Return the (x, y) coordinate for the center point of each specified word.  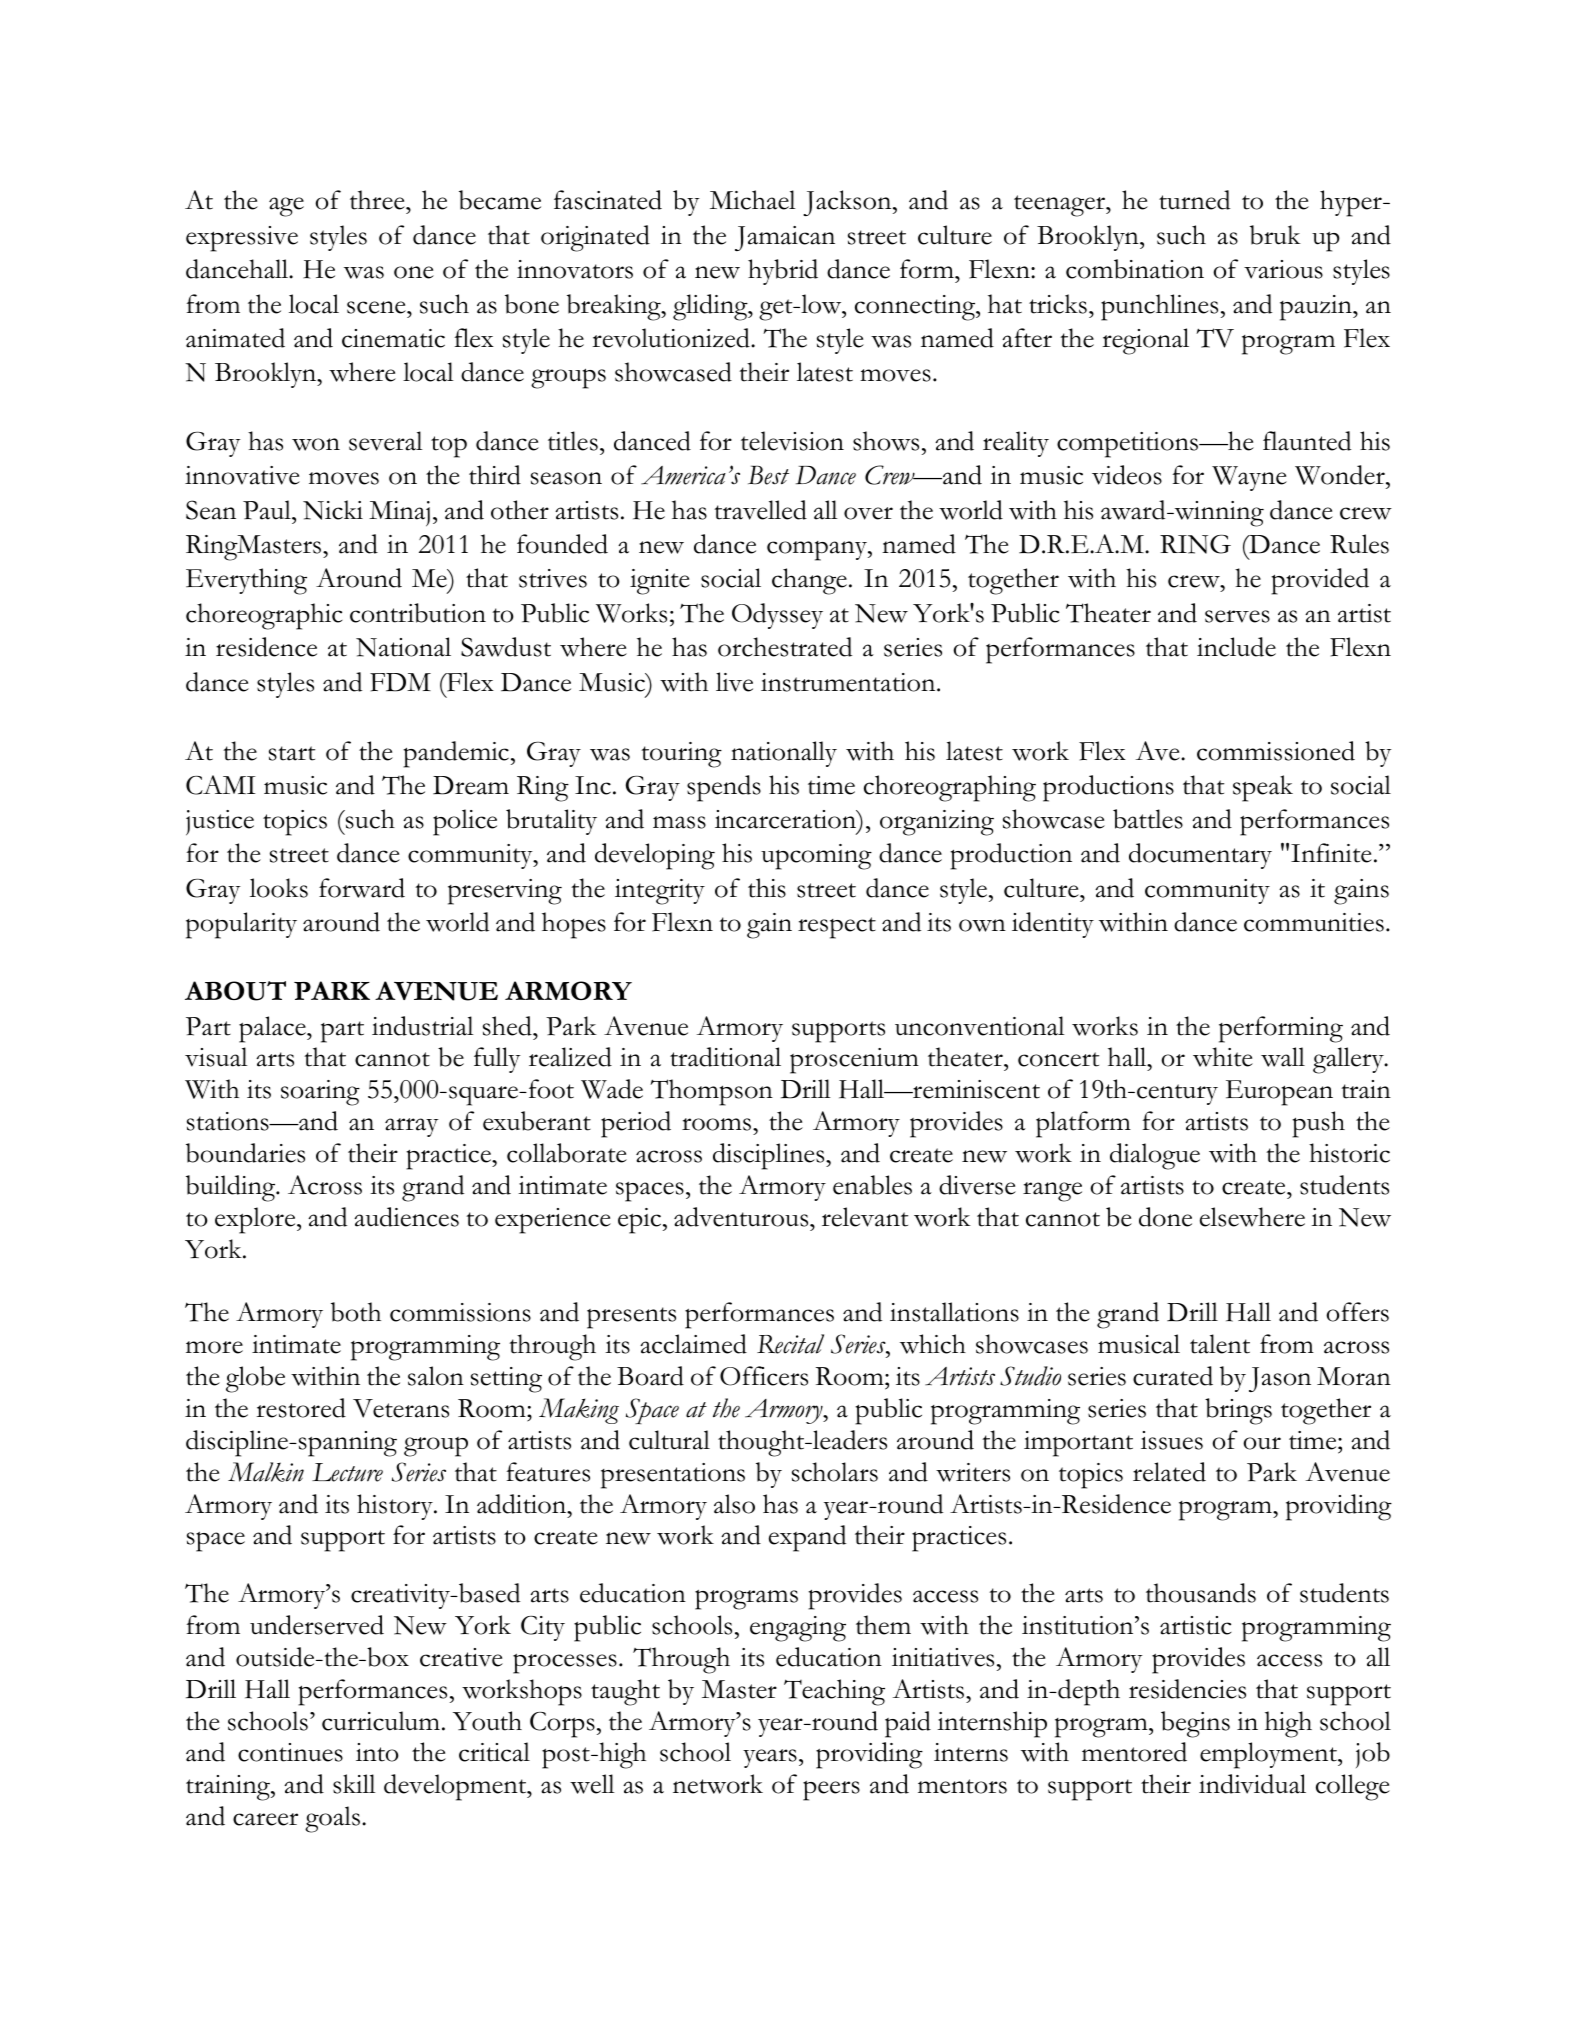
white (1223, 1057)
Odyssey (777, 616)
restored (301, 1408)
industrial (423, 1026)
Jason (1280, 1379)
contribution (418, 613)
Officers (764, 1376)
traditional (725, 1057)
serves (1237, 616)
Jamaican (785, 238)
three (378, 200)
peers (831, 1791)
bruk (1275, 235)
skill (354, 1784)
